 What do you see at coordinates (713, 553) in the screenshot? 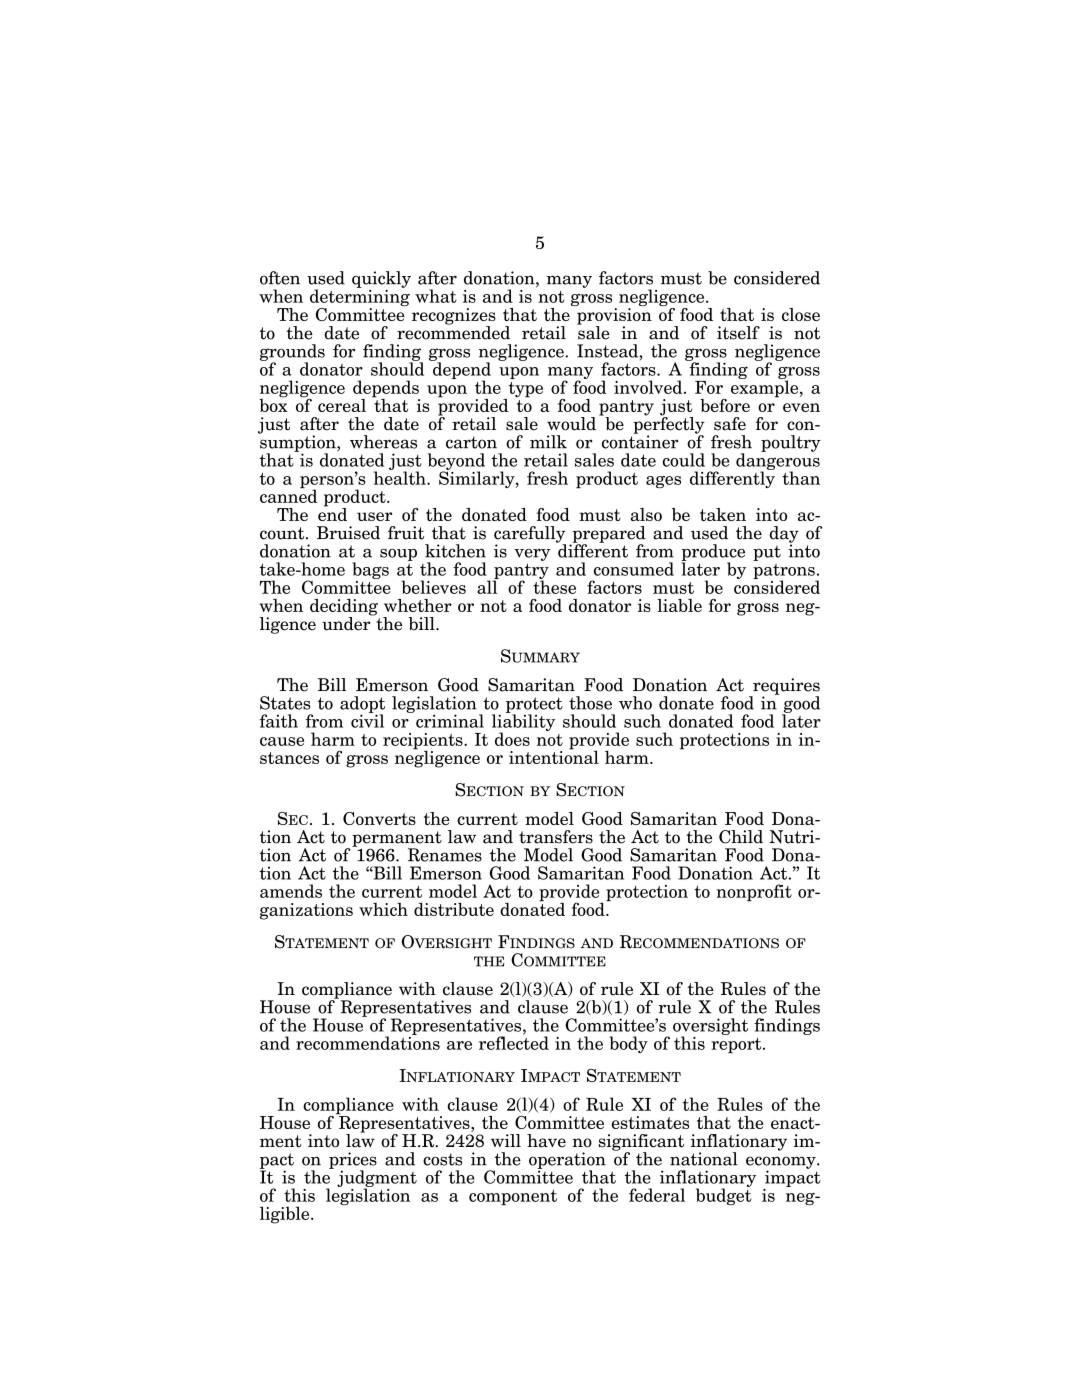
I see `produce` at bounding box center [713, 553].
